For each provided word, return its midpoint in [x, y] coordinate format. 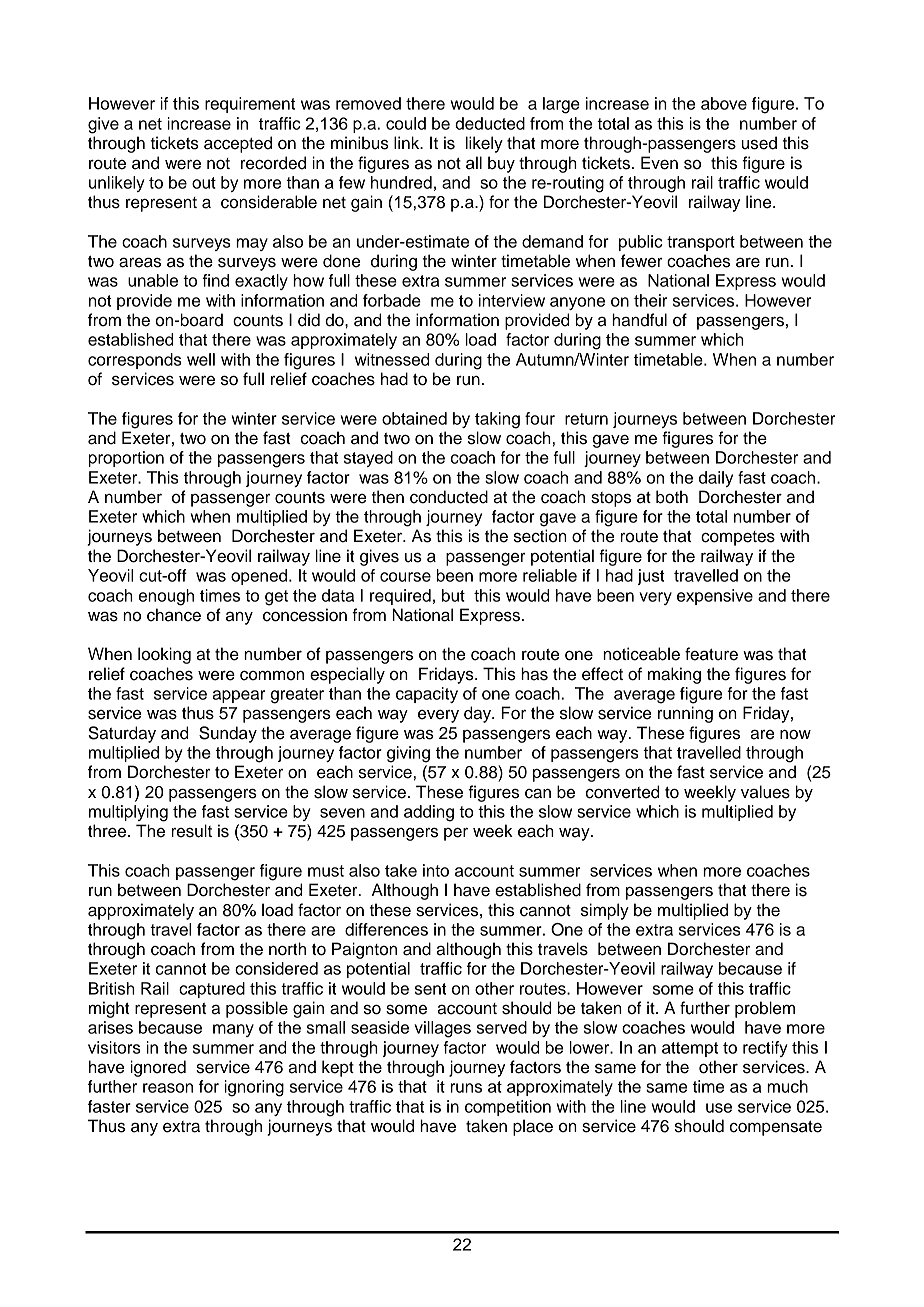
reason [168, 1088]
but [453, 595]
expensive [715, 597]
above [724, 103]
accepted [238, 144]
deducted [490, 123]
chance [174, 615]
